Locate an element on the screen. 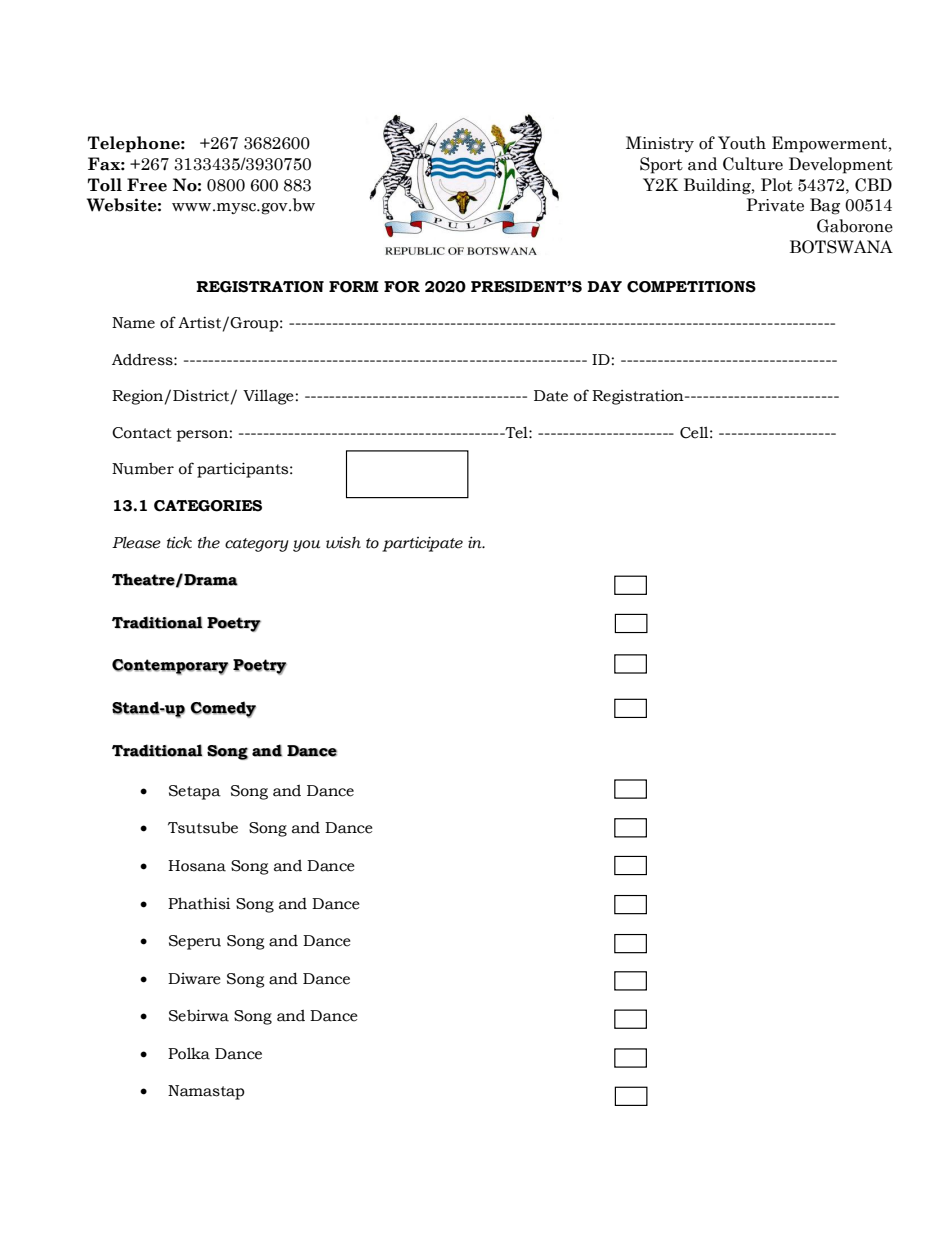 The width and height of the screenshot is (952, 1233). Date is located at coordinates (551, 396).
